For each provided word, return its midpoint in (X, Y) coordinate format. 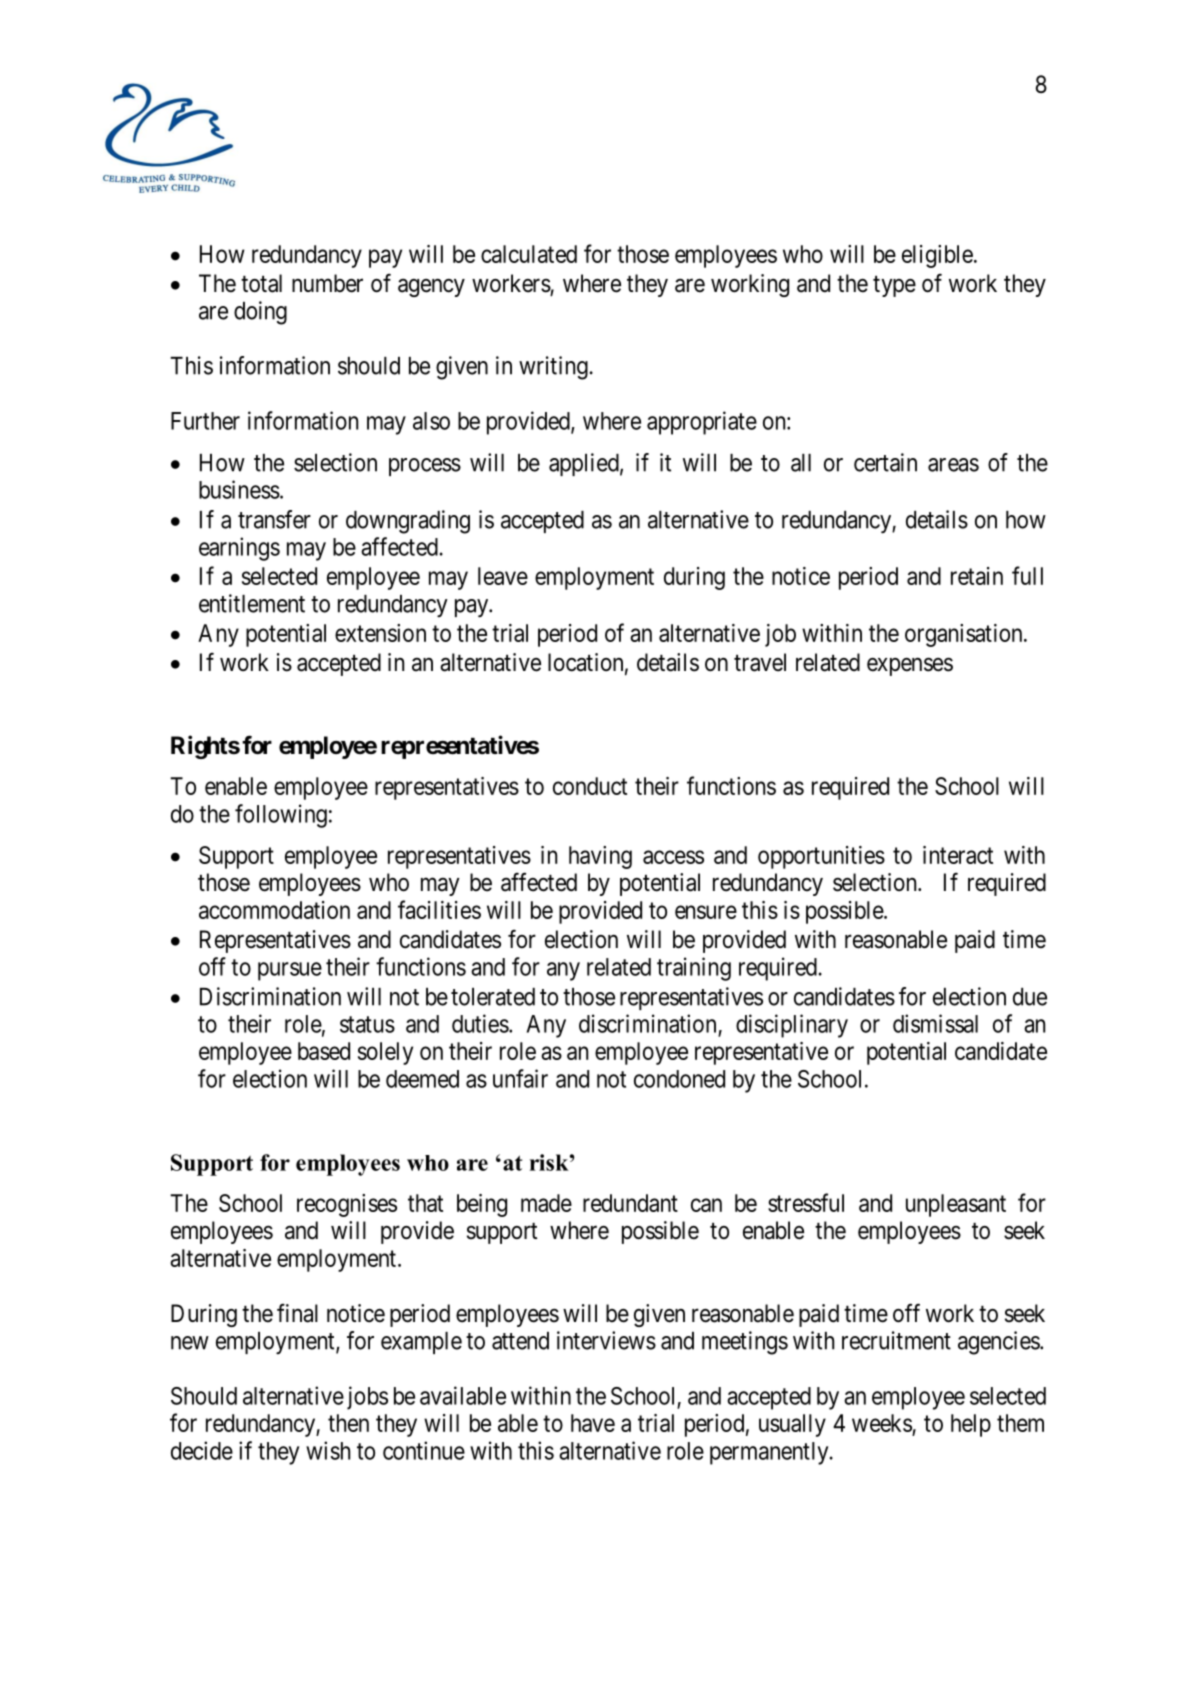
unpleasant (956, 1205)
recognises (347, 1205)
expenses (910, 667)
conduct (590, 786)
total (261, 283)
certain (885, 462)
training (694, 969)
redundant (630, 1203)
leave (503, 576)
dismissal (935, 1023)
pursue (290, 971)
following (281, 816)
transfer (274, 519)
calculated (529, 254)
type (894, 286)
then (348, 1423)
